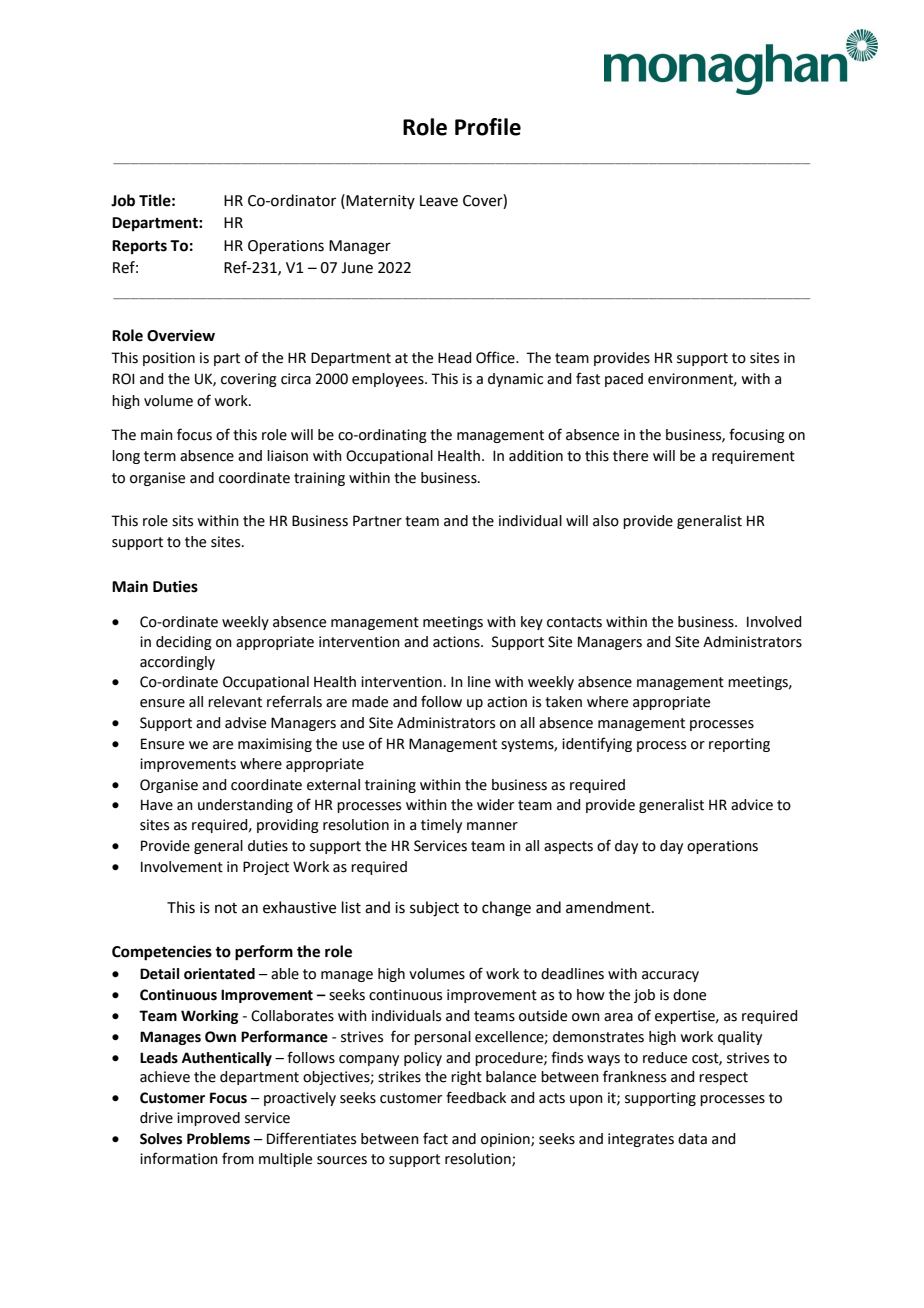  I want to click on Profile, so click(488, 127).
